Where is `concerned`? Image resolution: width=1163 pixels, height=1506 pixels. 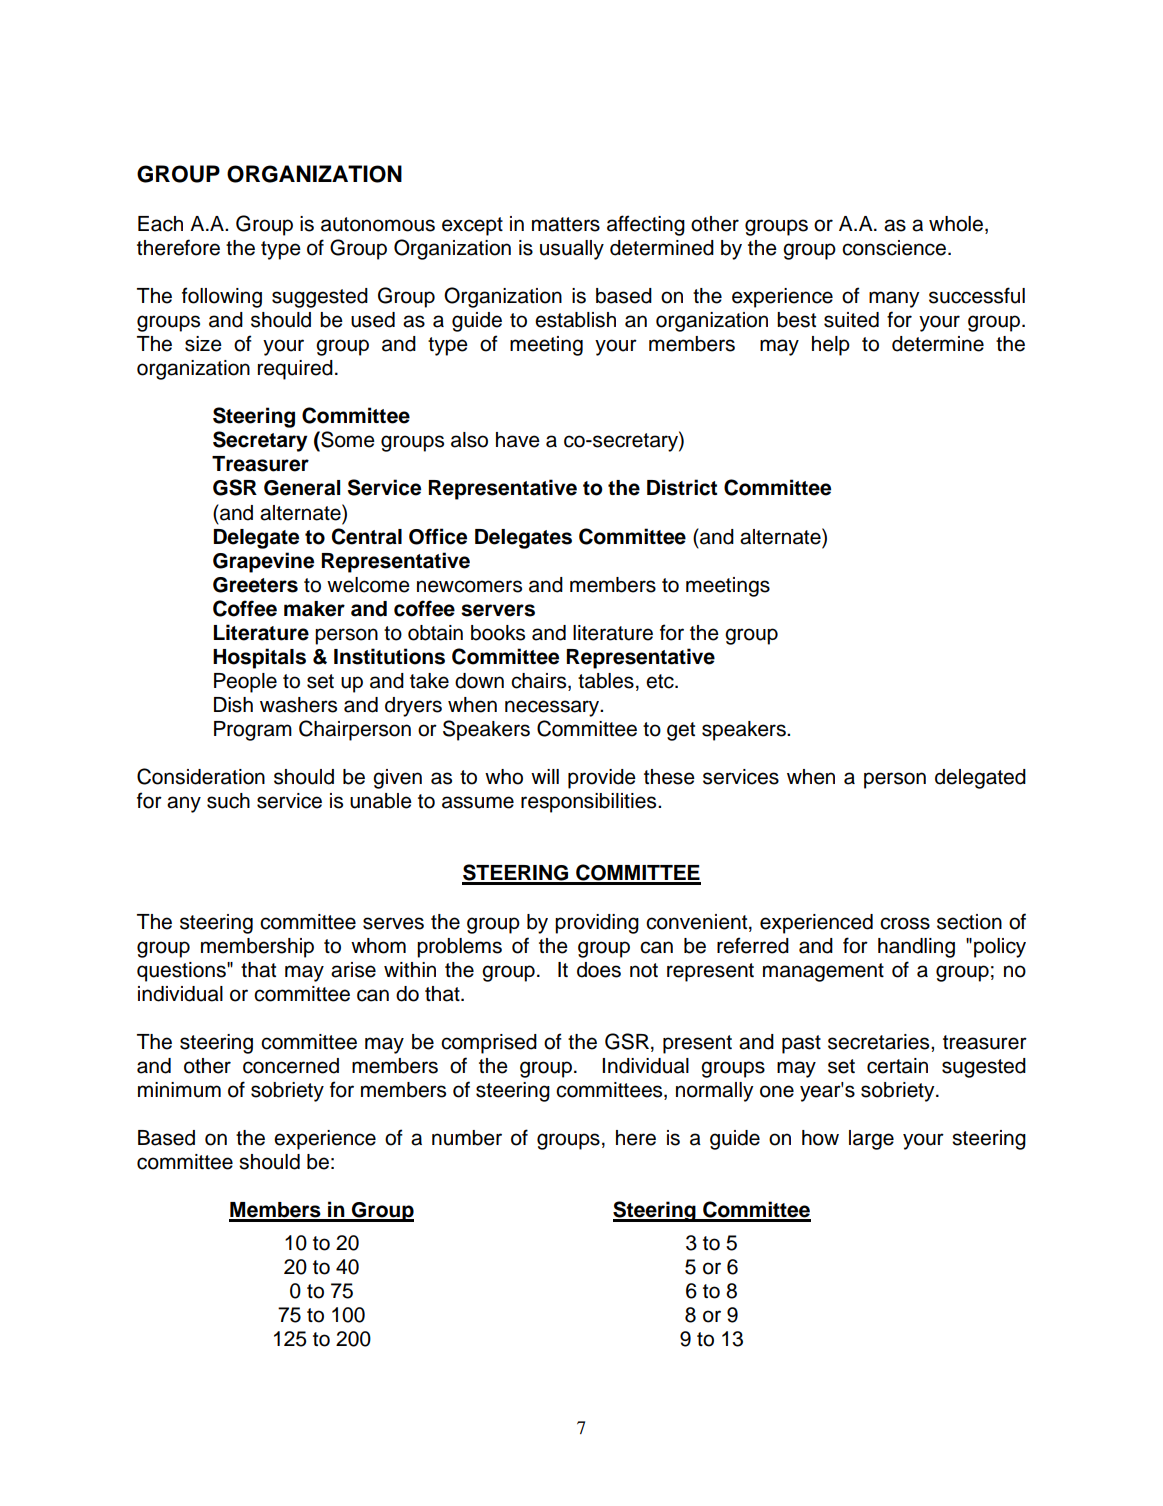 concerned is located at coordinates (291, 1066).
